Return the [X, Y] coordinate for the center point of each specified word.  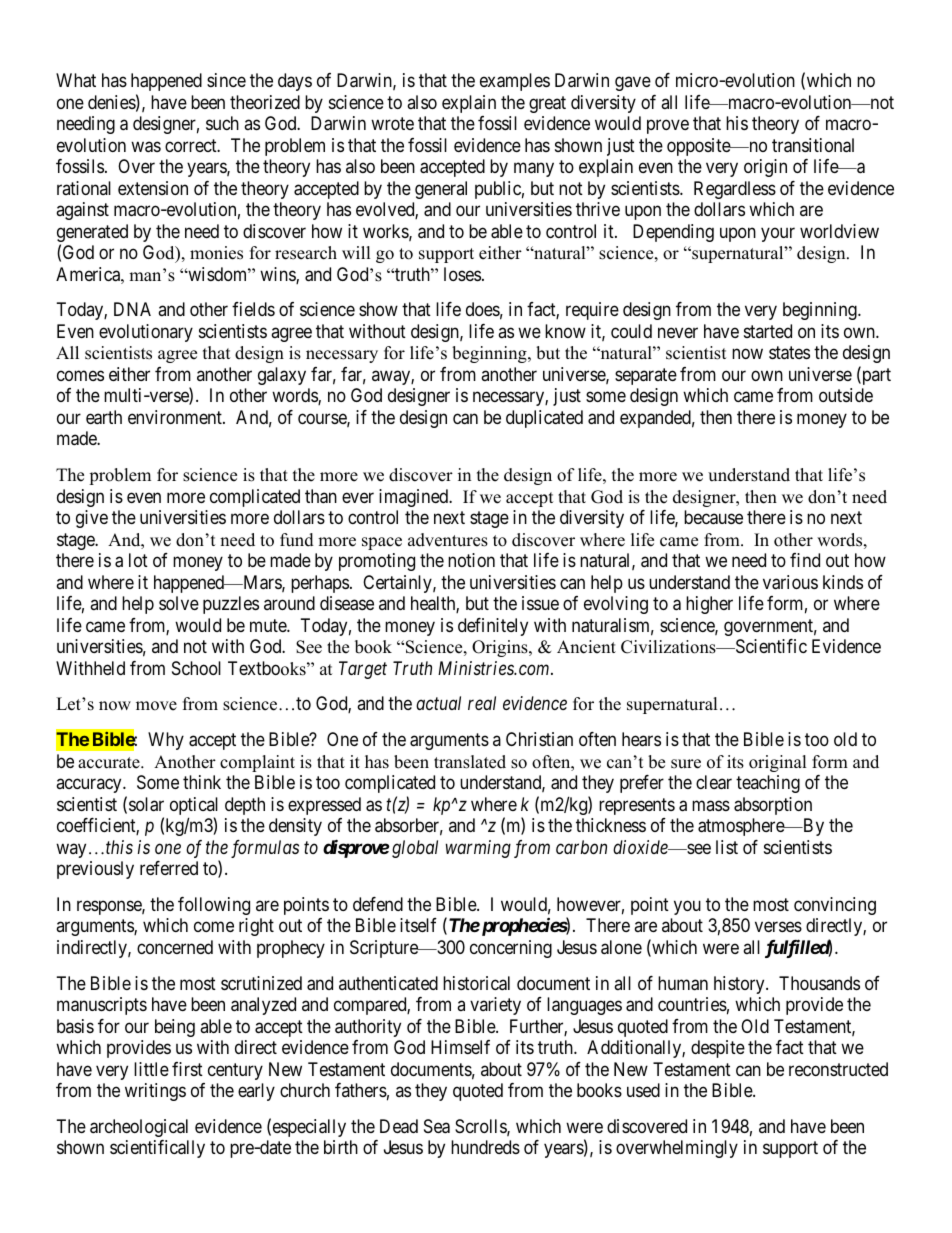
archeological [139, 1128]
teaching [768, 784]
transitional [813, 145]
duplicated [544, 419]
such [222, 123]
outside [846, 395]
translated [470, 762]
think [202, 782]
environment [176, 417]
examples [515, 82]
